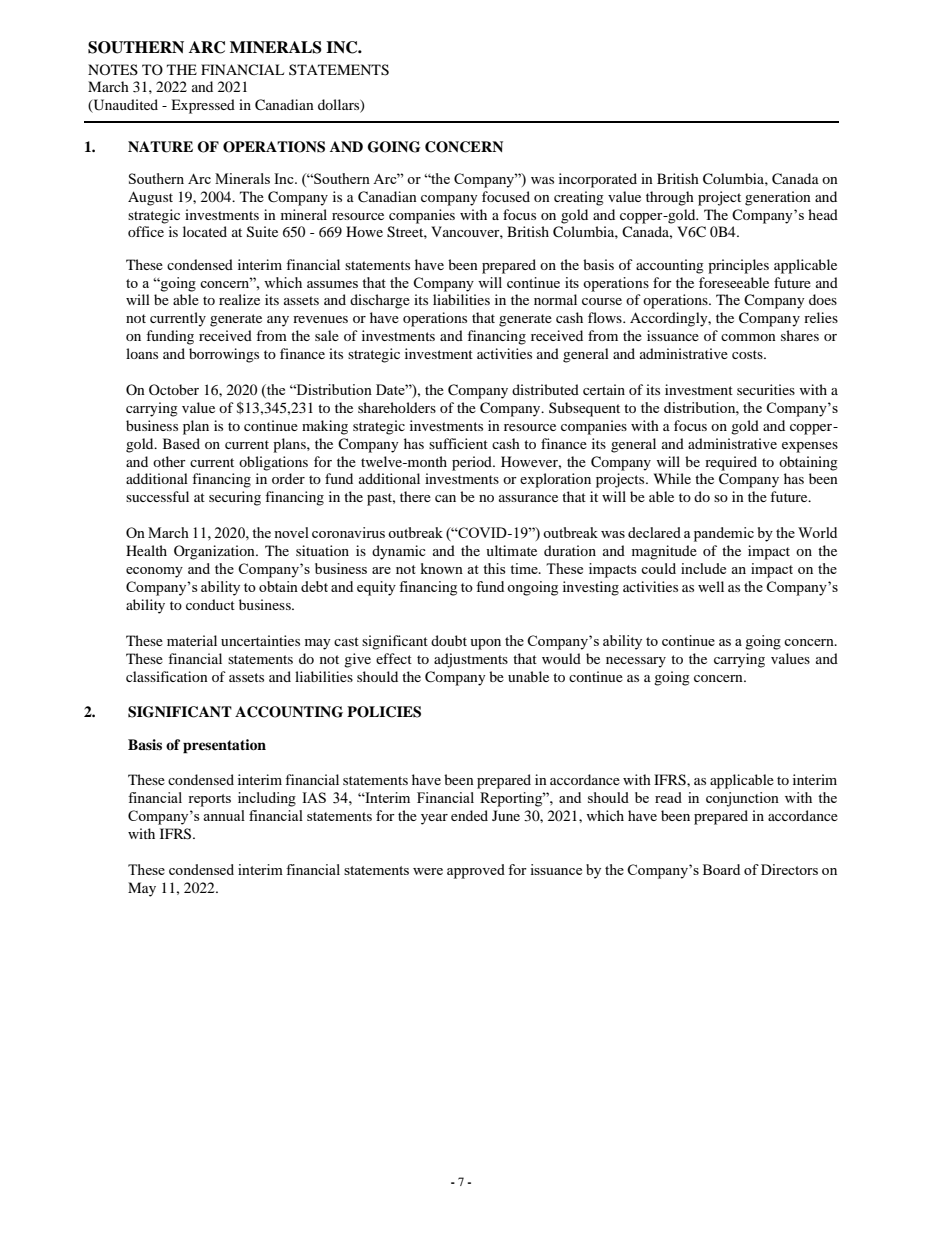 The width and height of the screenshot is (952, 1233). What do you see at coordinates (778, 198) in the screenshot?
I see `generation` at bounding box center [778, 198].
